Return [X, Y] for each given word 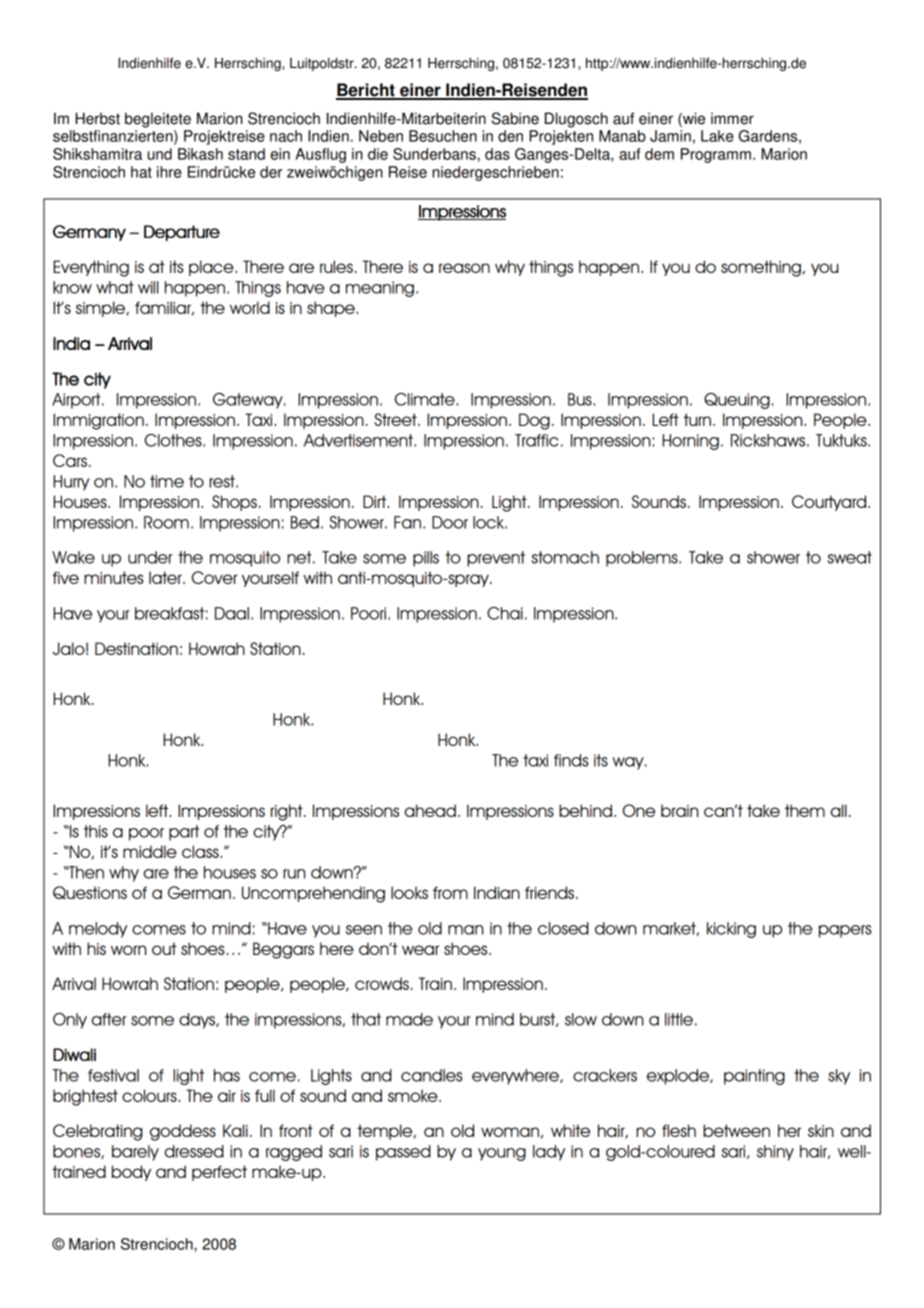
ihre [169, 172]
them [805, 810]
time [167, 481]
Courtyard [830, 503]
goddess [183, 1132]
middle [150, 851]
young [502, 1154]
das [497, 154]
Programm [716, 155]
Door [450, 522]
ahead [430, 810]
